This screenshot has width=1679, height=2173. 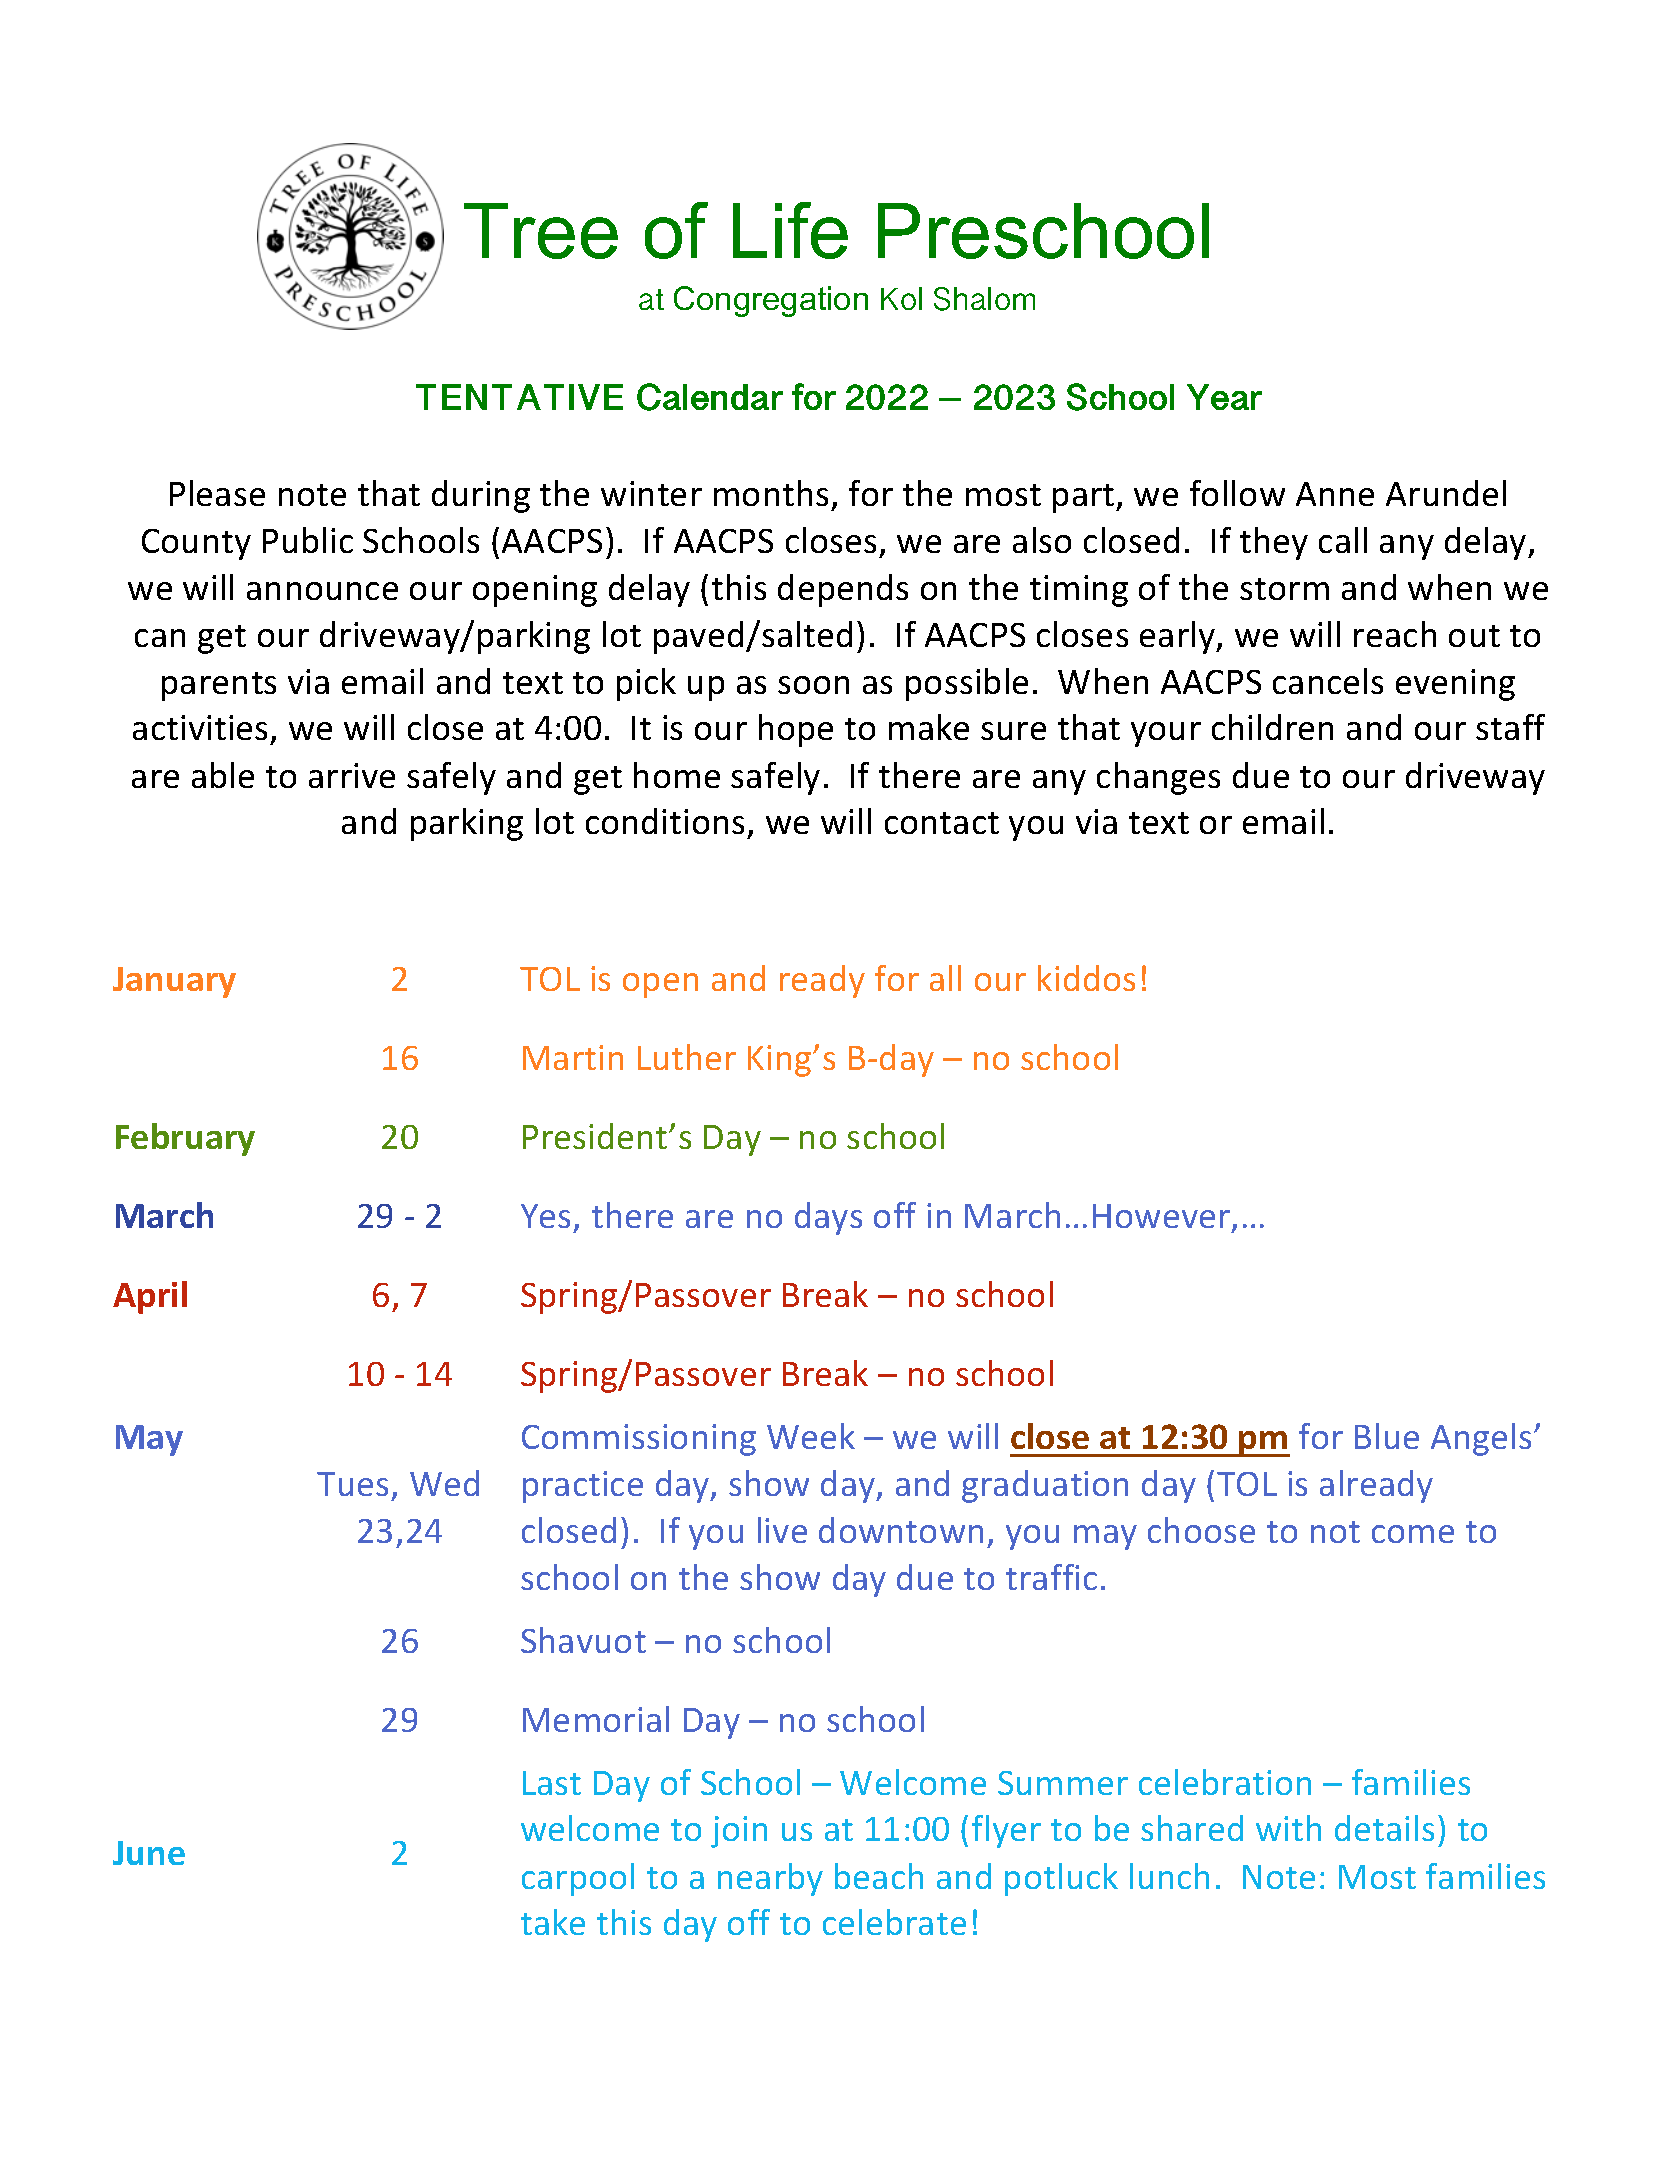 I want to click on contact, so click(x=942, y=823).
